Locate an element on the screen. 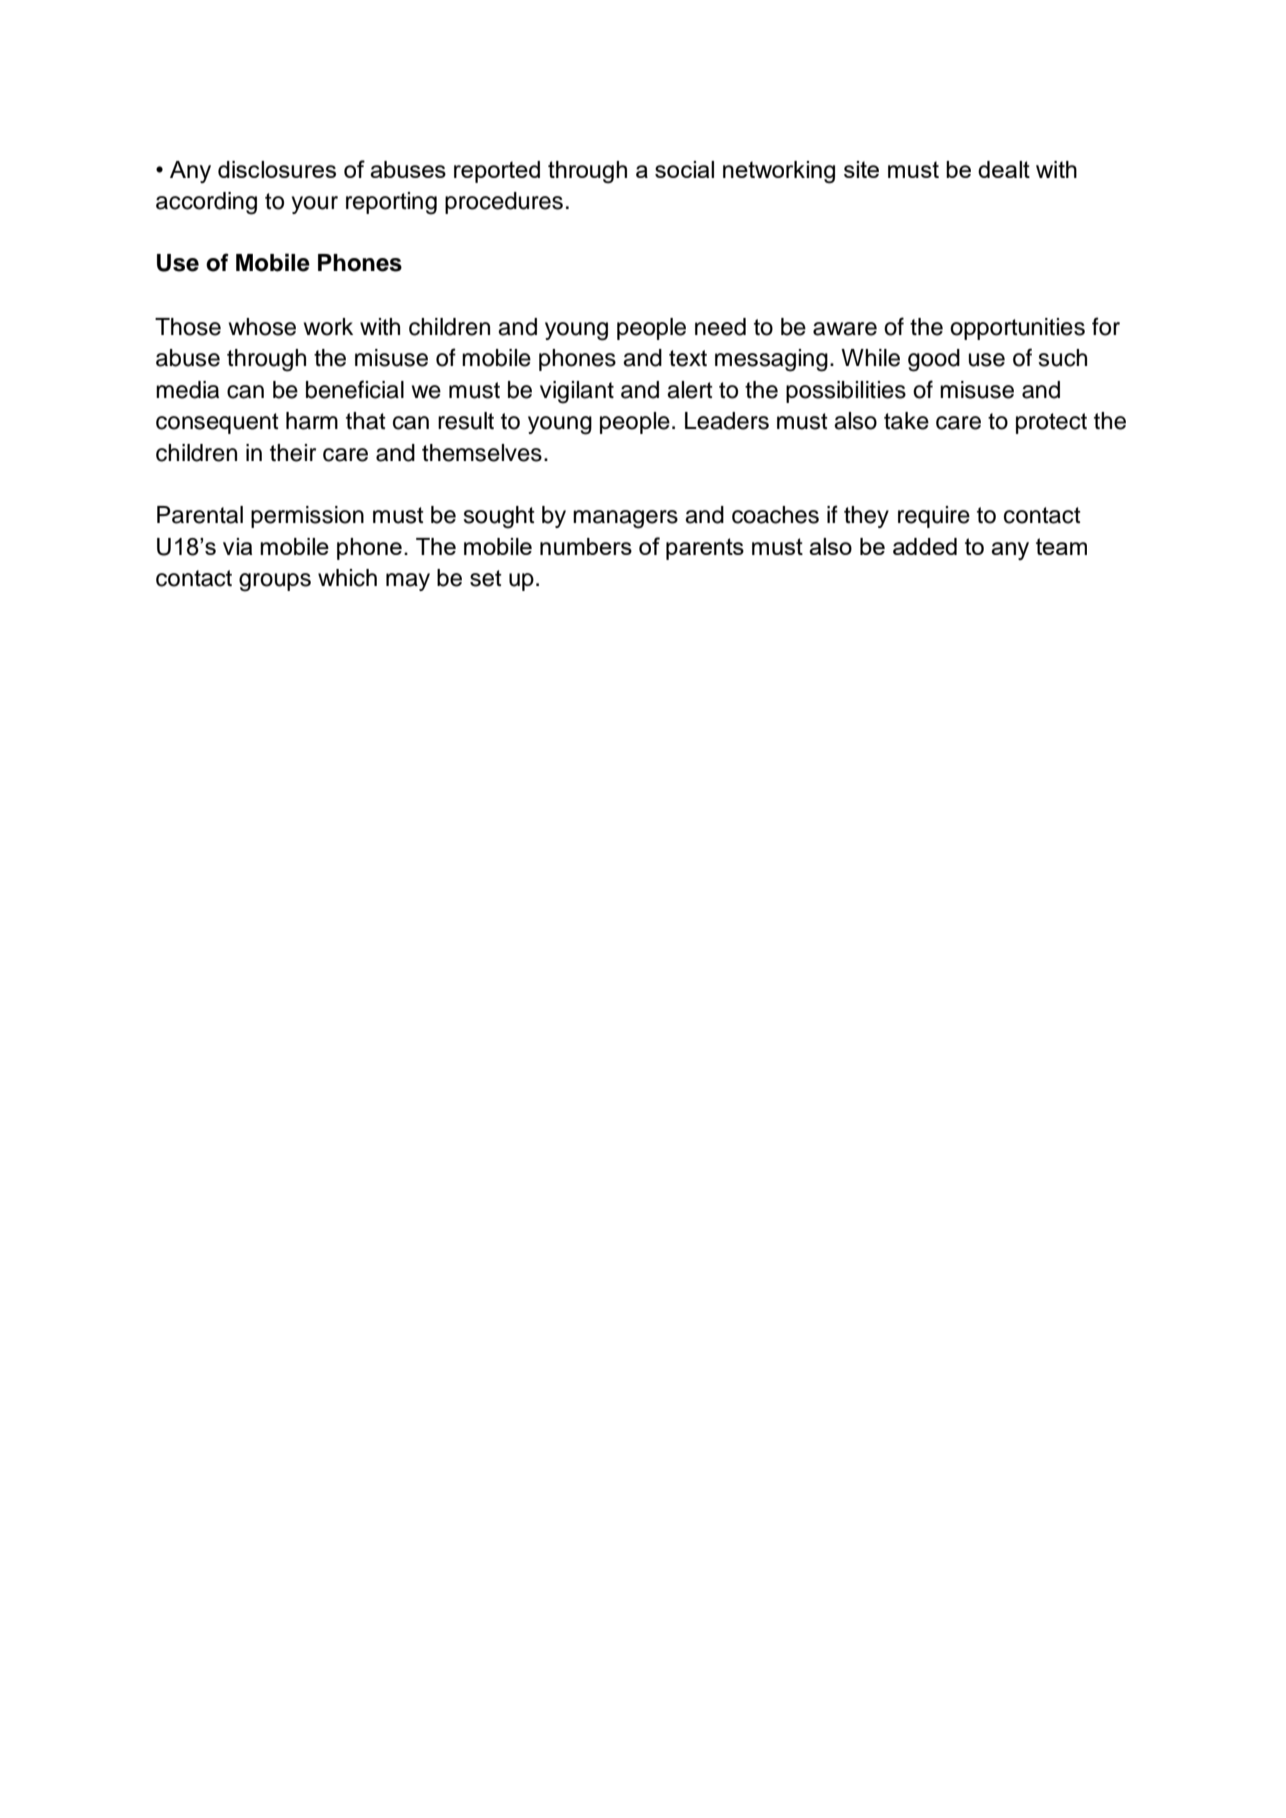 The height and width of the screenshot is (1818, 1286). social is located at coordinates (684, 169).
